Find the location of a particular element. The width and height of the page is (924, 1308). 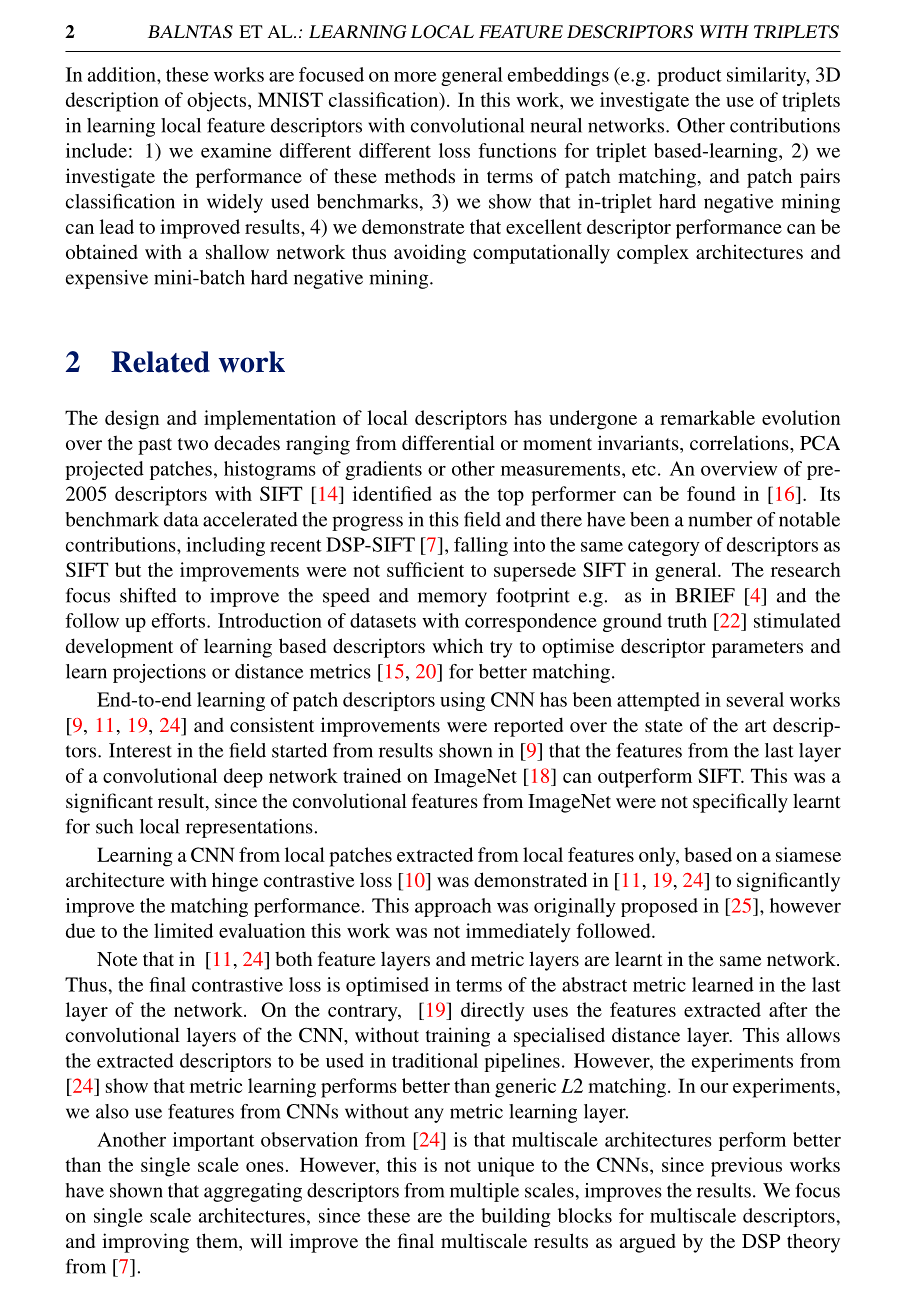

which is located at coordinates (457, 645).
